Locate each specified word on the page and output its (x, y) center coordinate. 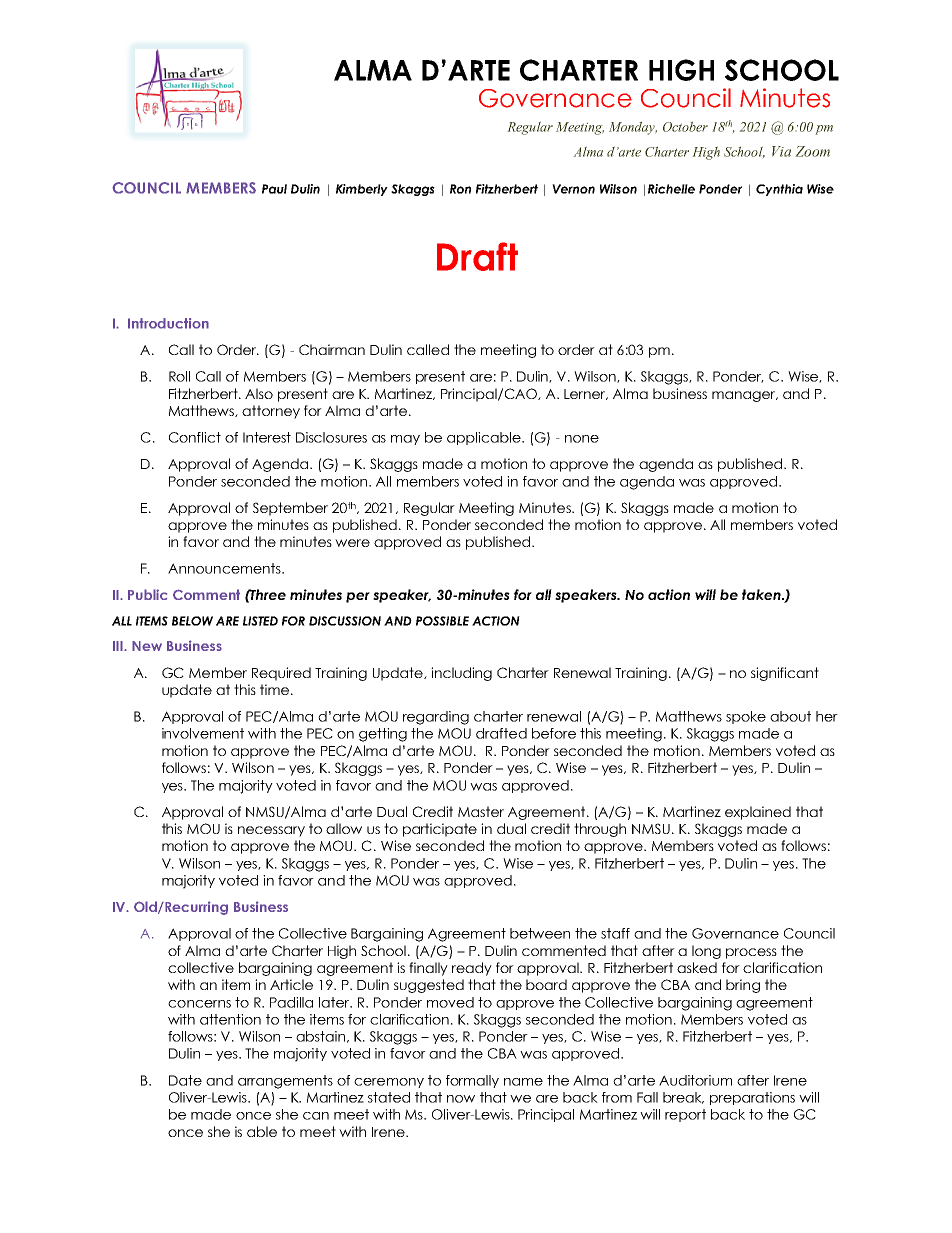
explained (758, 813)
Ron (460, 189)
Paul (274, 189)
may (405, 440)
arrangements (285, 1082)
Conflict (195, 437)
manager (745, 396)
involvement (203, 733)
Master (481, 811)
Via (781, 151)
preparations (752, 1098)
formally (472, 1081)
